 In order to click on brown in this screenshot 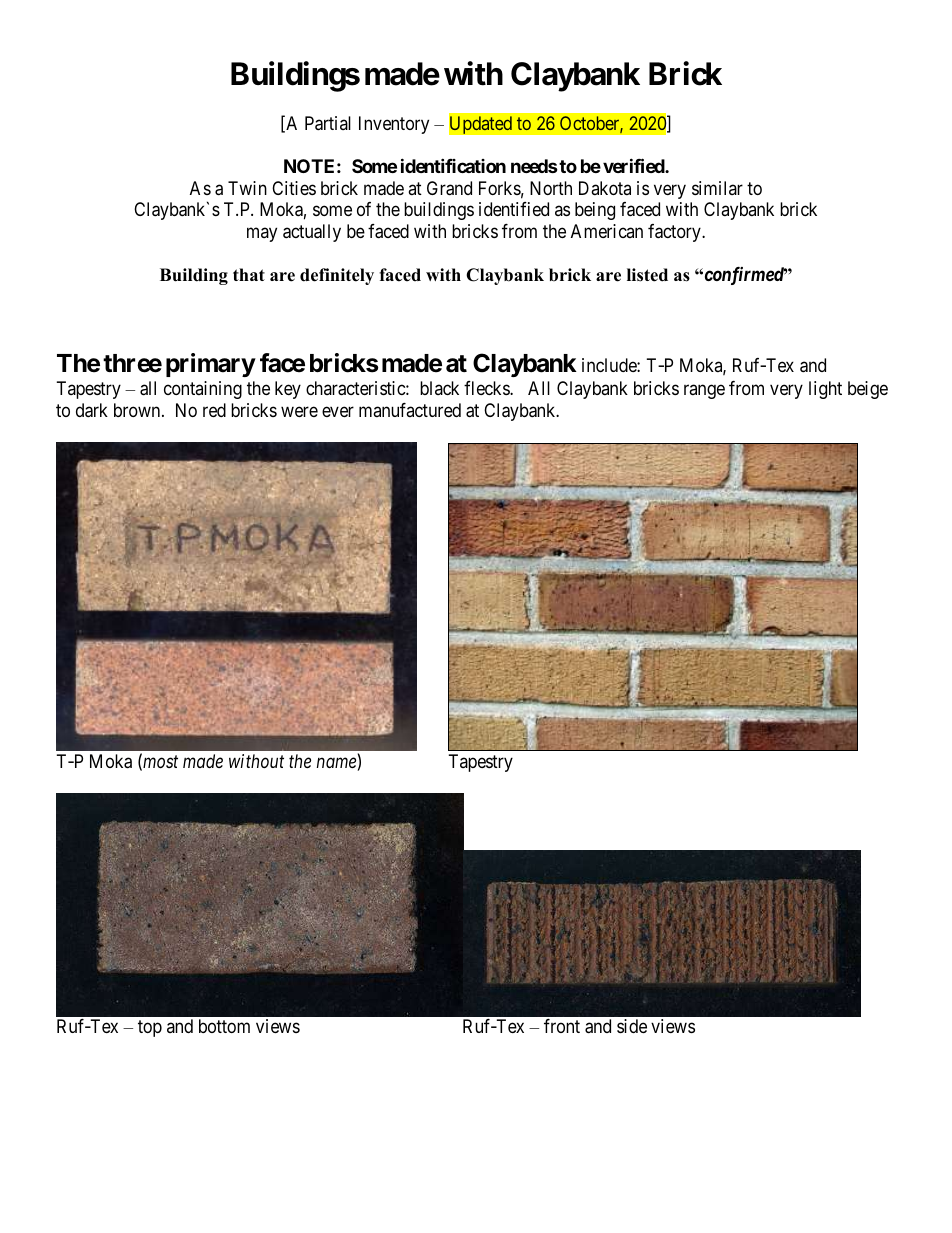, I will do `click(138, 410)`.
